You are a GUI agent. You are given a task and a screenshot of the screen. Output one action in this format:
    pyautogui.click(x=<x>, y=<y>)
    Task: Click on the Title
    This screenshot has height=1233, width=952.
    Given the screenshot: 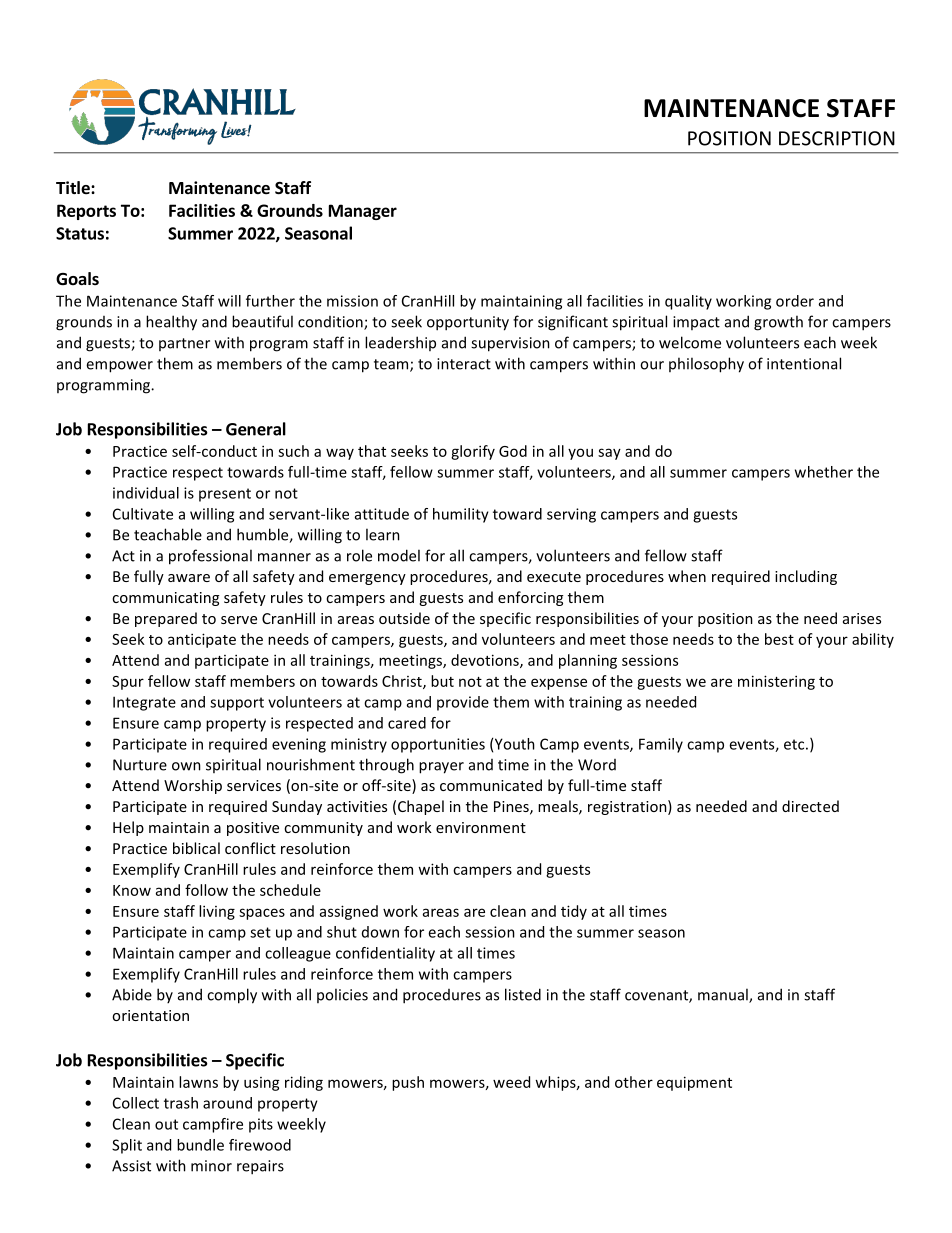 What is the action you would take?
    pyautogui.click(x=74, y=188)
